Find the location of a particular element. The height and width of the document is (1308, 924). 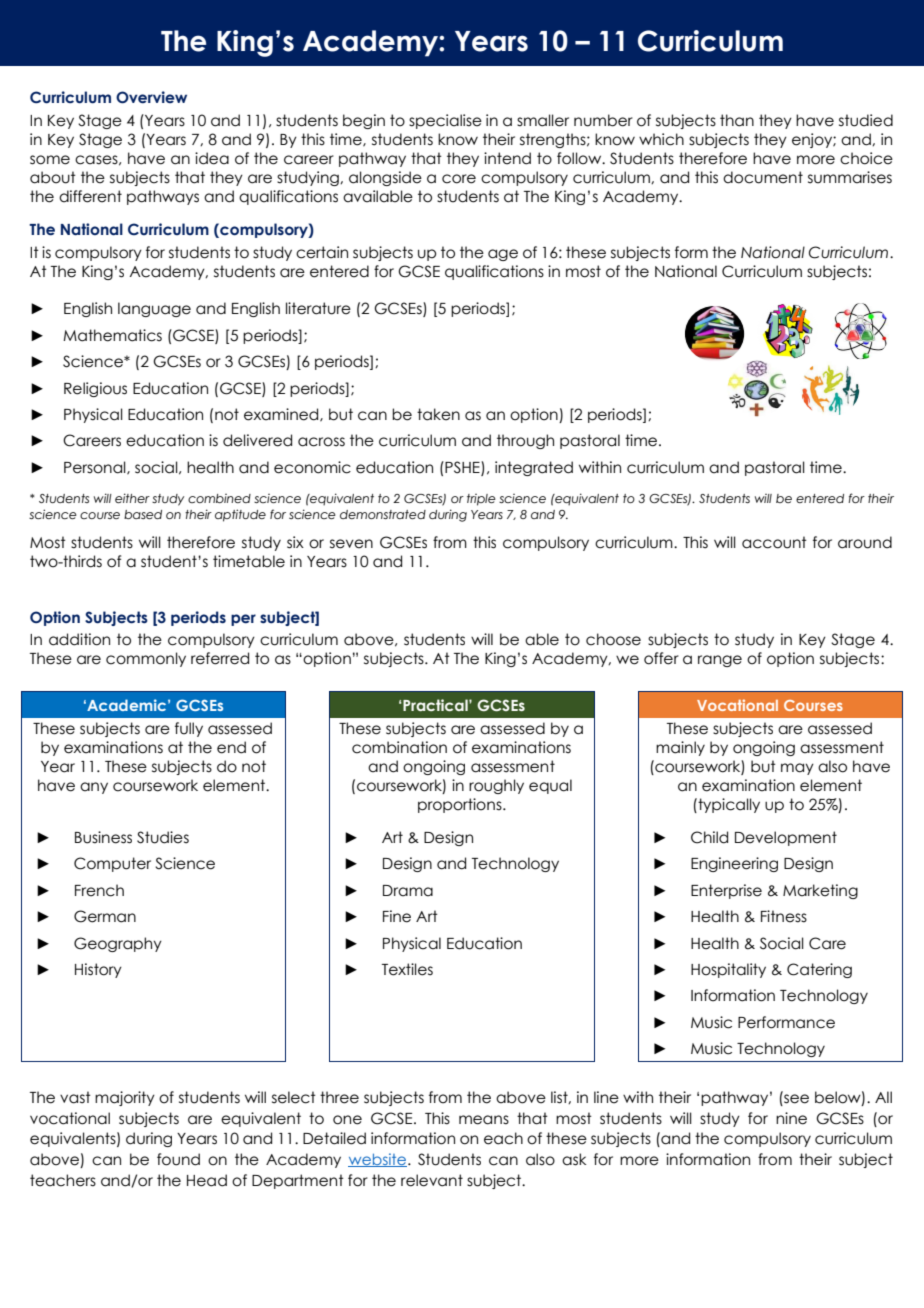

specialise is located at coordinates (445, 121).
